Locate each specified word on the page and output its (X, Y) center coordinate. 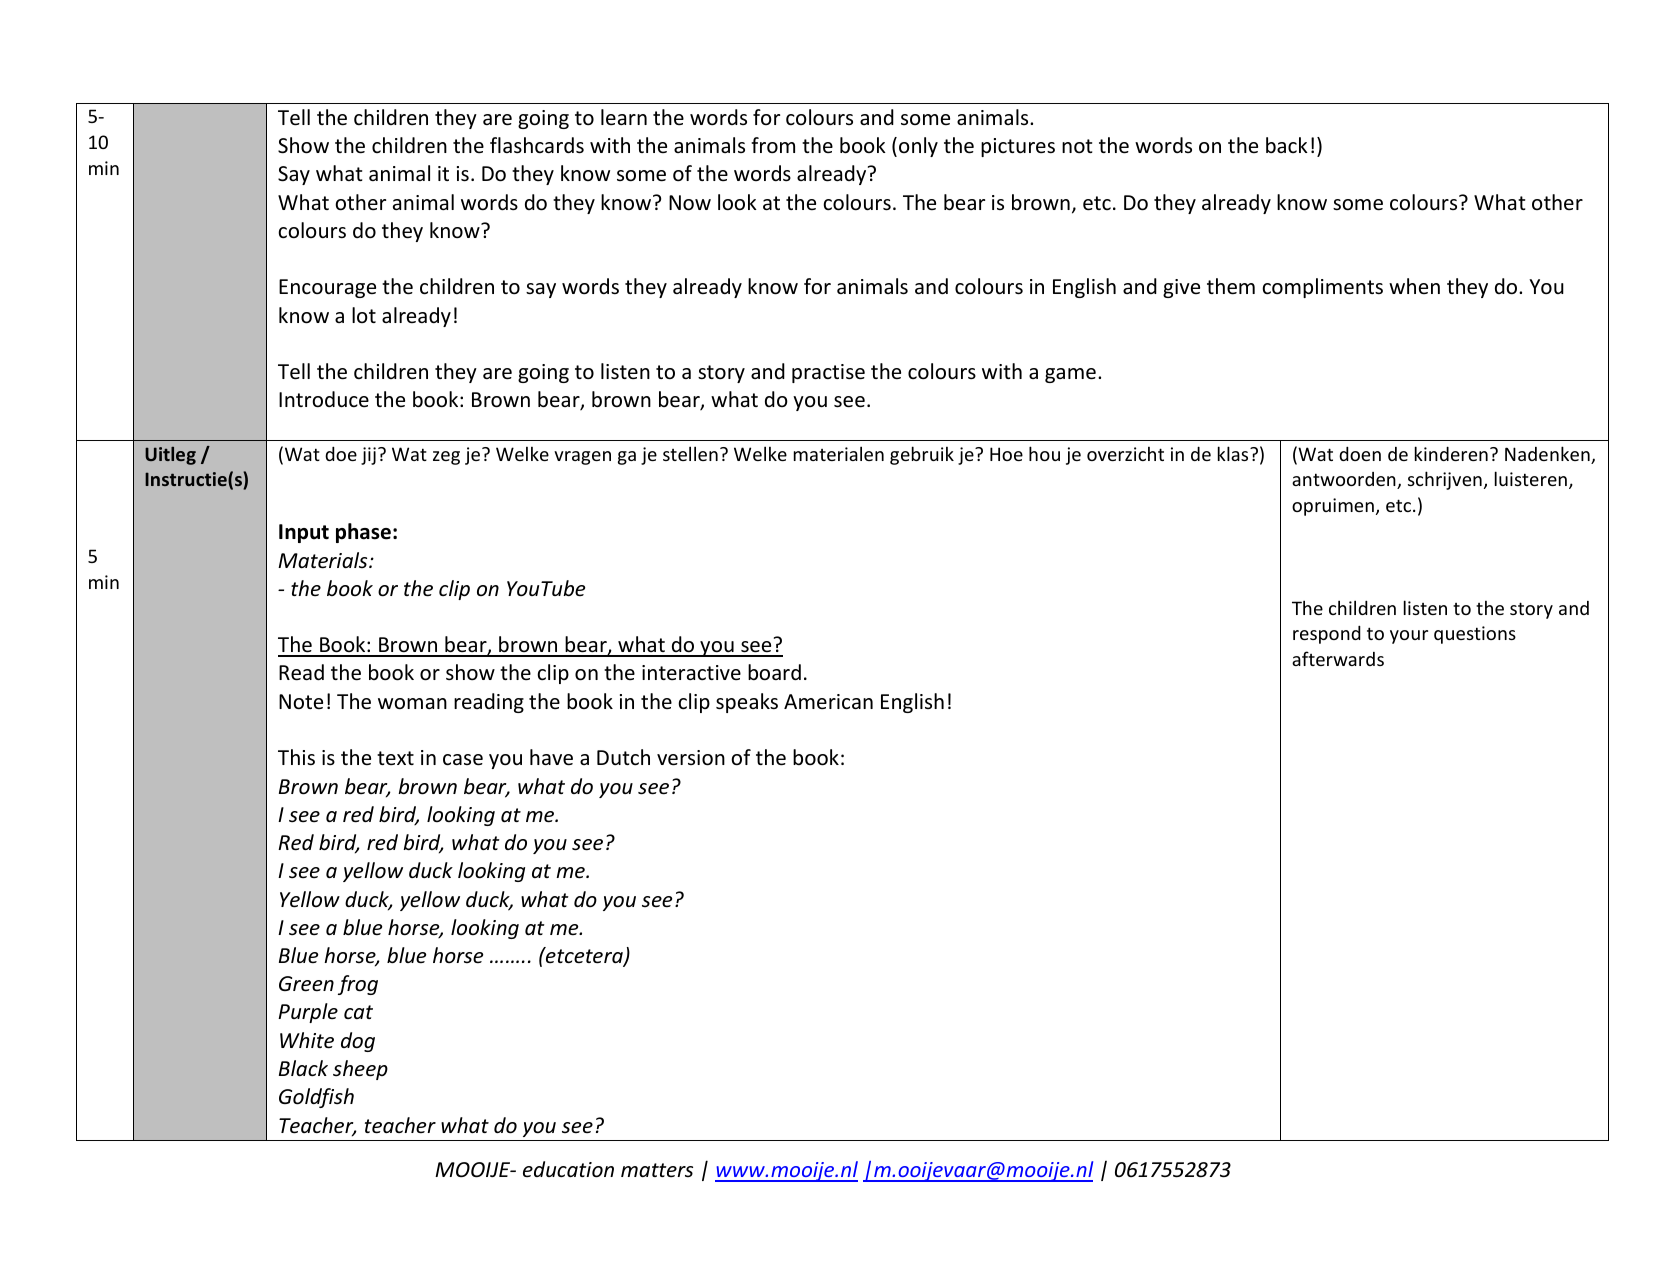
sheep (360, 1070)
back (1287, 145)
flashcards (537, 145)
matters (657, 1170)
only (918, 147)
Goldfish (316, 1098)
